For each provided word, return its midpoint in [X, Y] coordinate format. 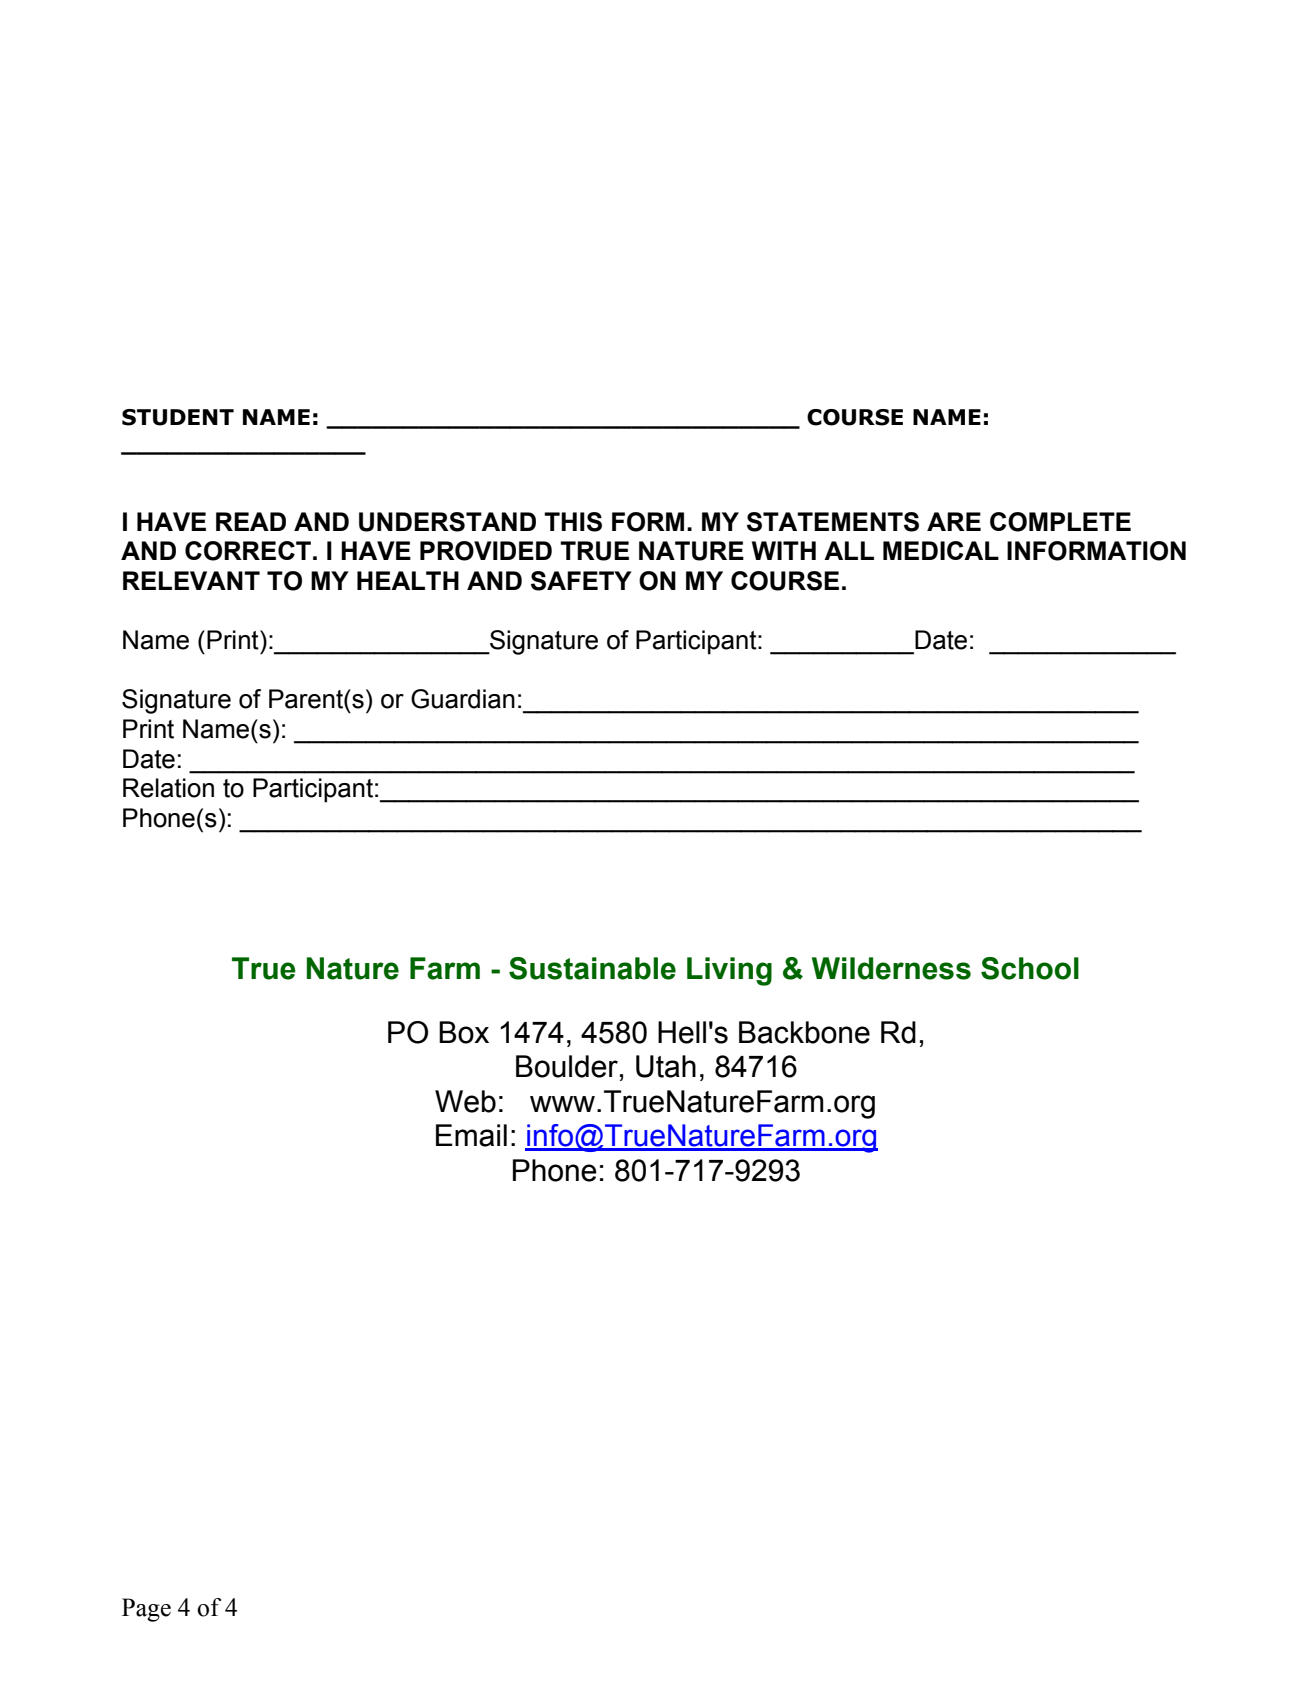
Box [464, 1032]
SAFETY [581, 581]
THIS [573, 522]
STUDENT [178, 417]
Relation [168, 788]
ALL [849, 550]
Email [471, 1135]
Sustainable [592, 968]
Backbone [804, 1032]
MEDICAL [941, 550]
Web [465, 1101]
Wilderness [891, 968]
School [1030, 968]
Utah [666, 1066]
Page [146, 1610]
